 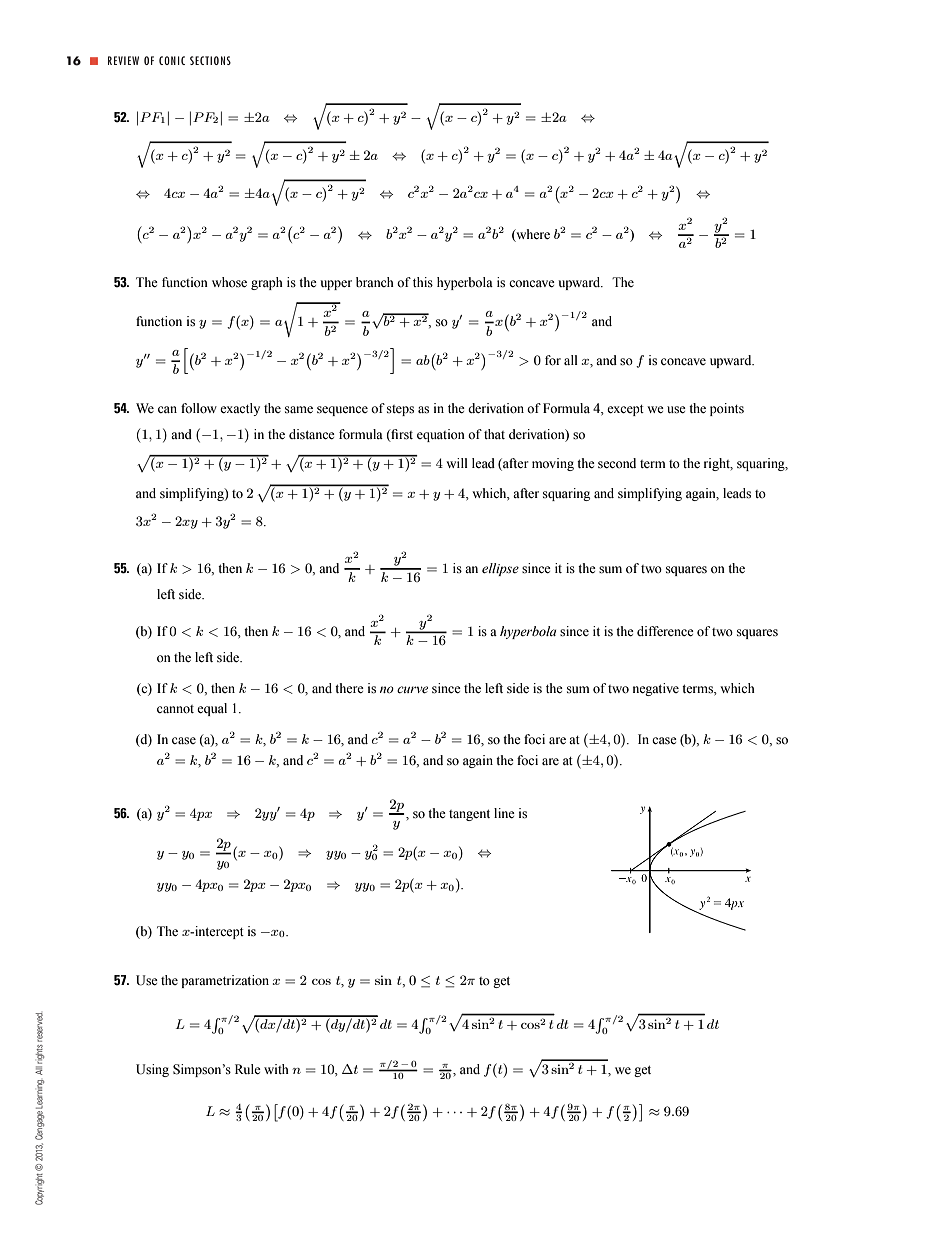 I want to click on negative, so click(x=656, y=689).
